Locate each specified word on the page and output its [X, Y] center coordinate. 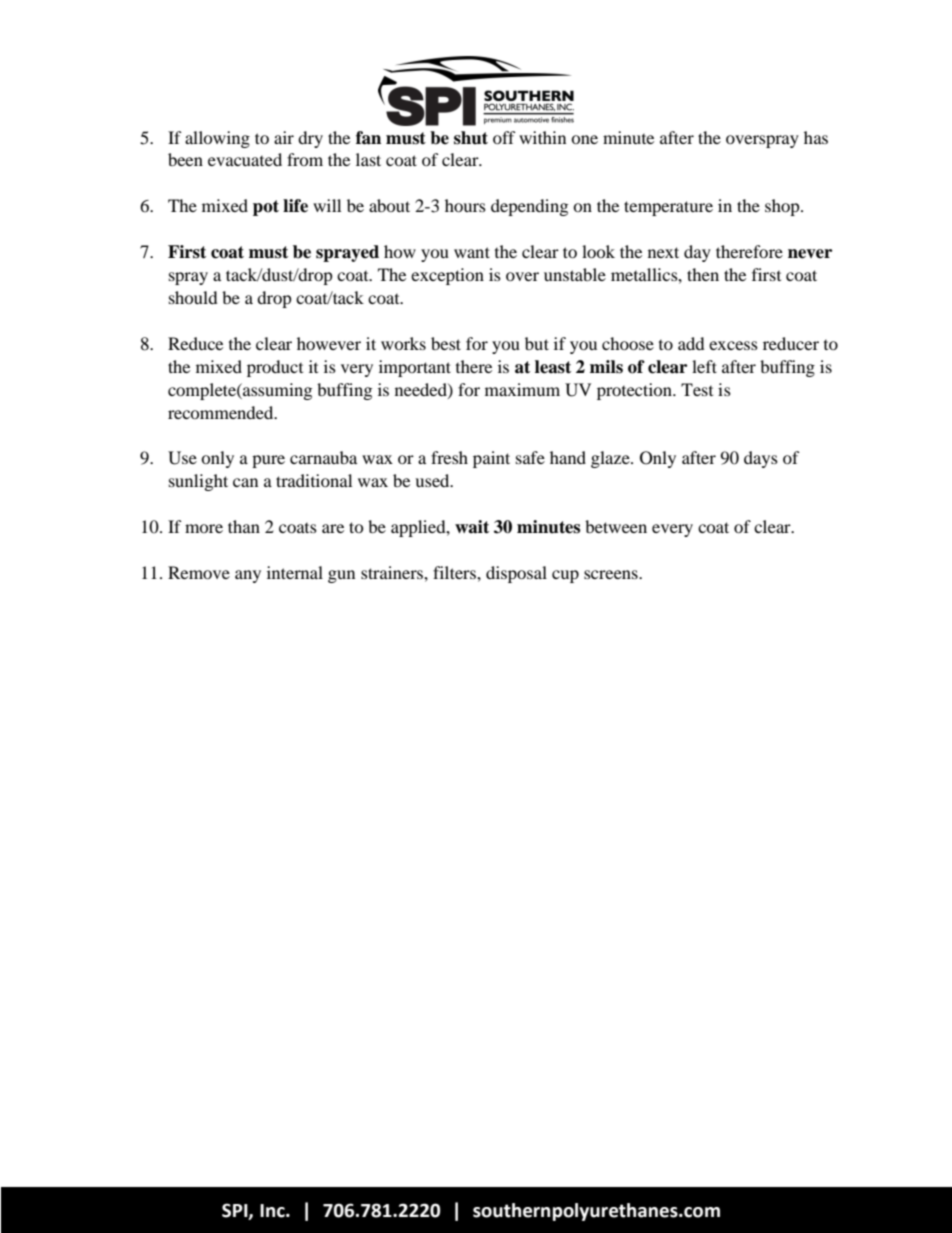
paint [491, 459]
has [816, 137]
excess [733, 345]
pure [268, 461]
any [248, 576]
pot [266, 208]
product [275, 368]
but [537, 343]
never [810, 254]
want [472, 252]
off [504, 137]
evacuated [245, 159]
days [761, 459]
